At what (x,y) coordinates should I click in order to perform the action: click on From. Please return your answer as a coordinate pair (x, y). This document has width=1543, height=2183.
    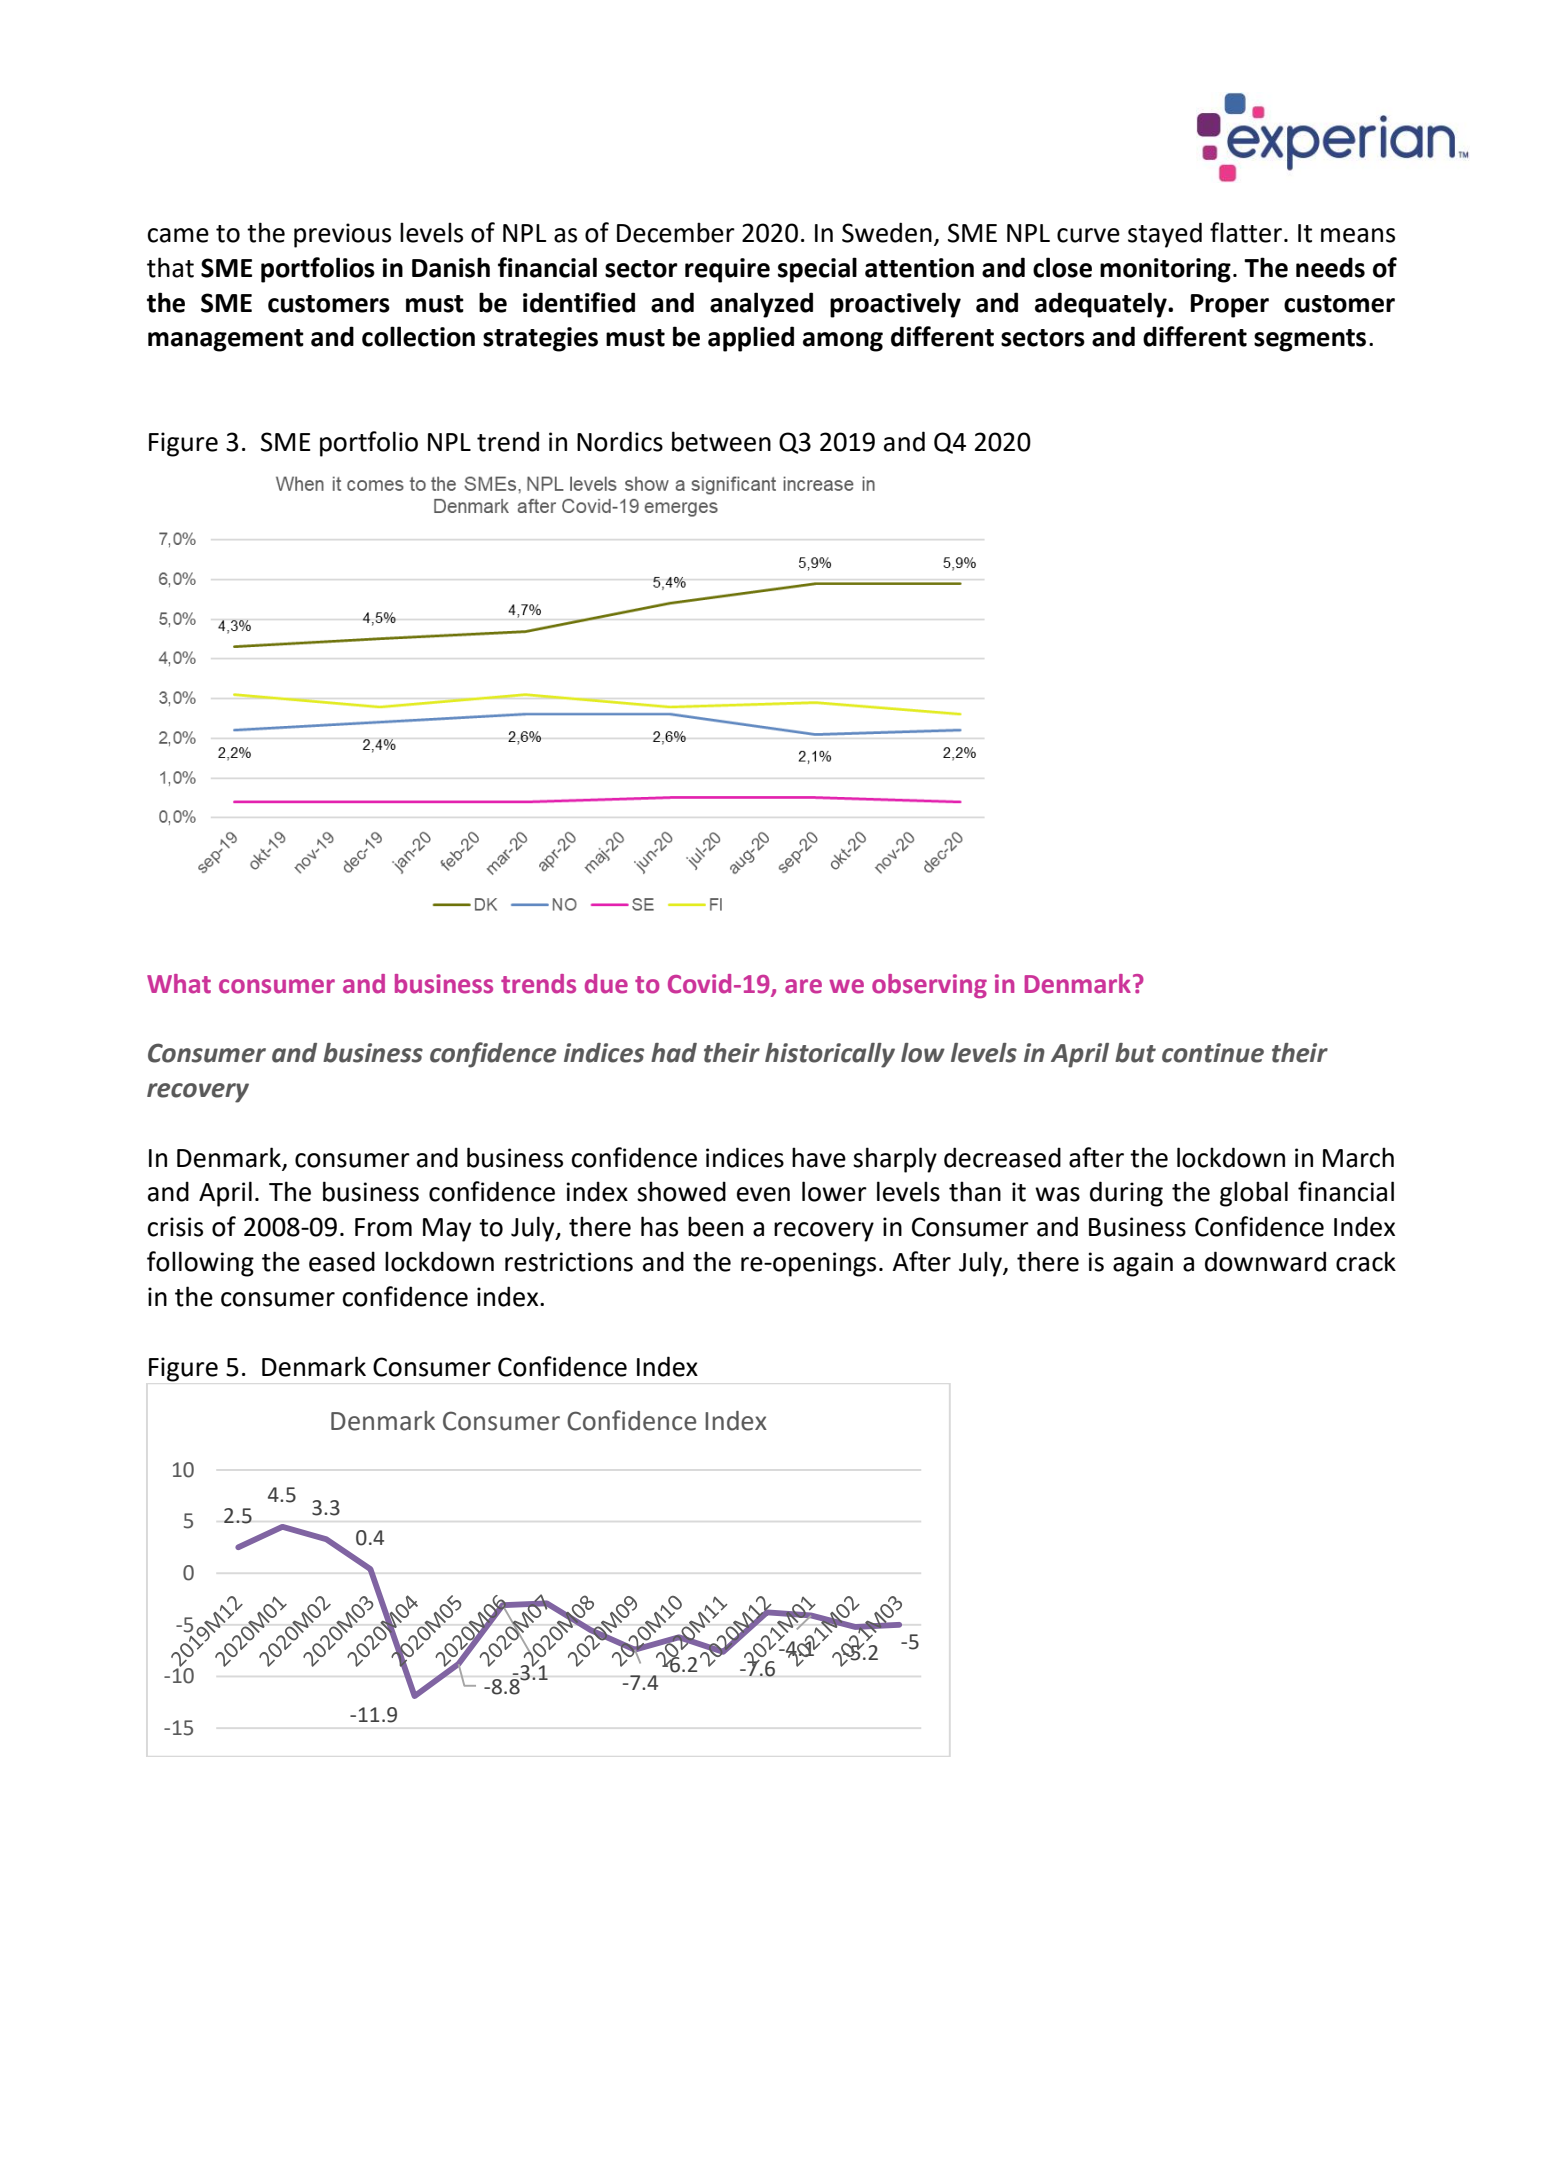
    Looking at the image, I should click on (383, 1227).
